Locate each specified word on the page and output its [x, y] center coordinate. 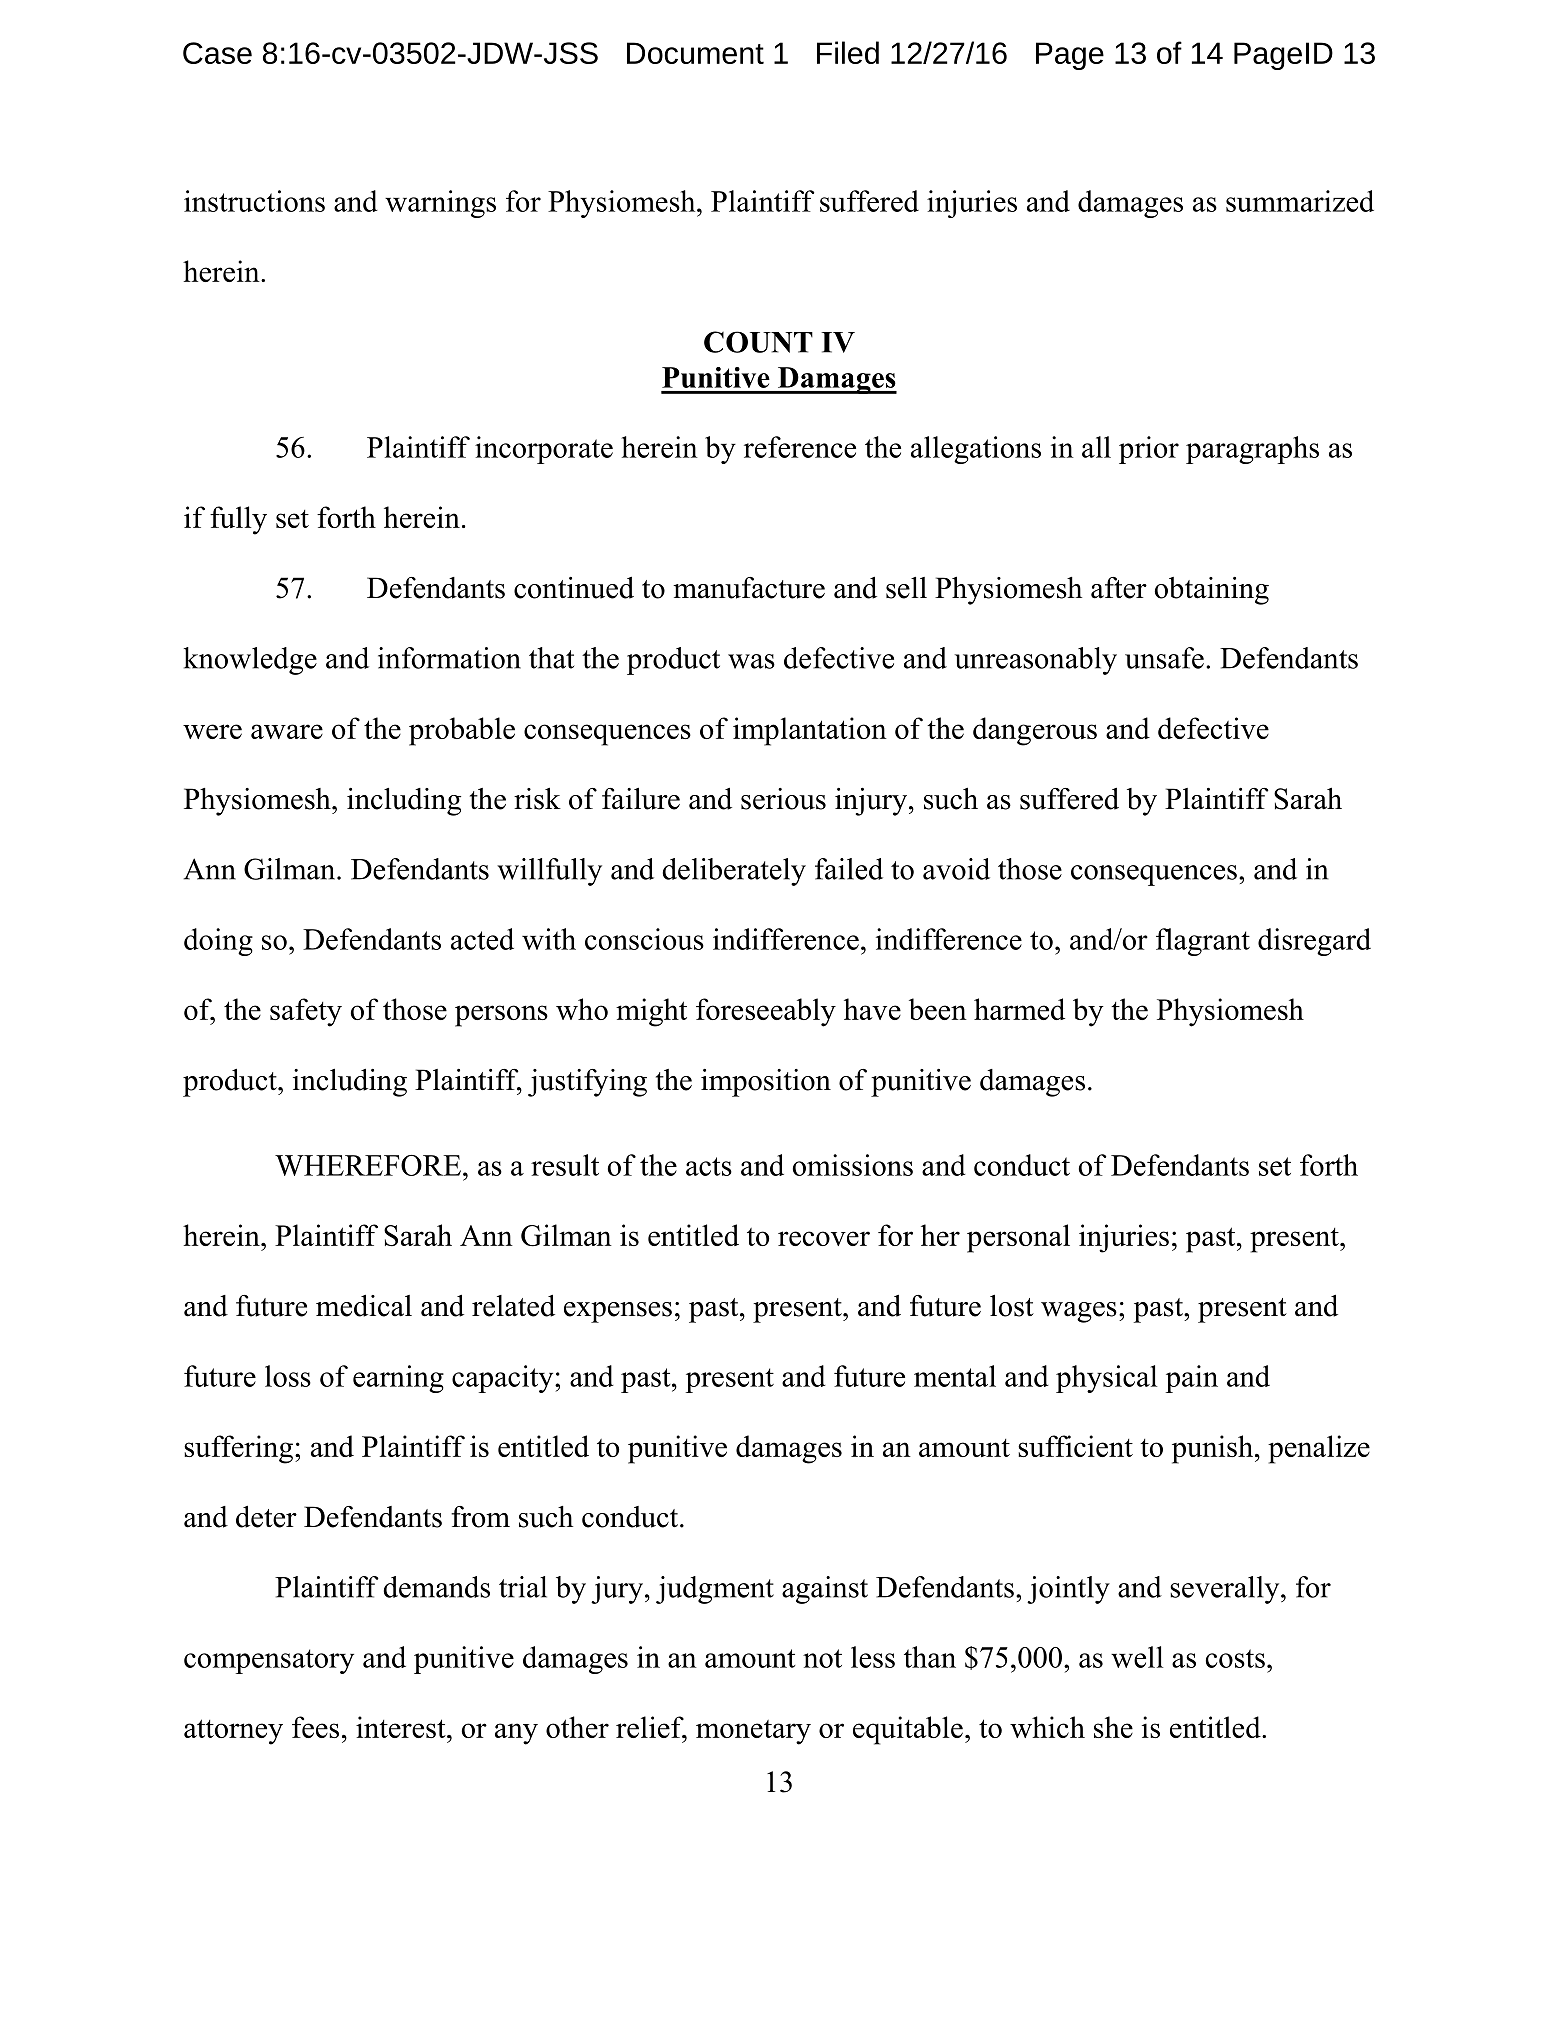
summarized [1300, 201]
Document [695, 53]
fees [315, 1727]
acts [709, 1166]
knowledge [250, 661]
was [751, 661]
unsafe [1164, 658]
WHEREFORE [368, 1165]
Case [217, 53]
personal [1018, 1238]
